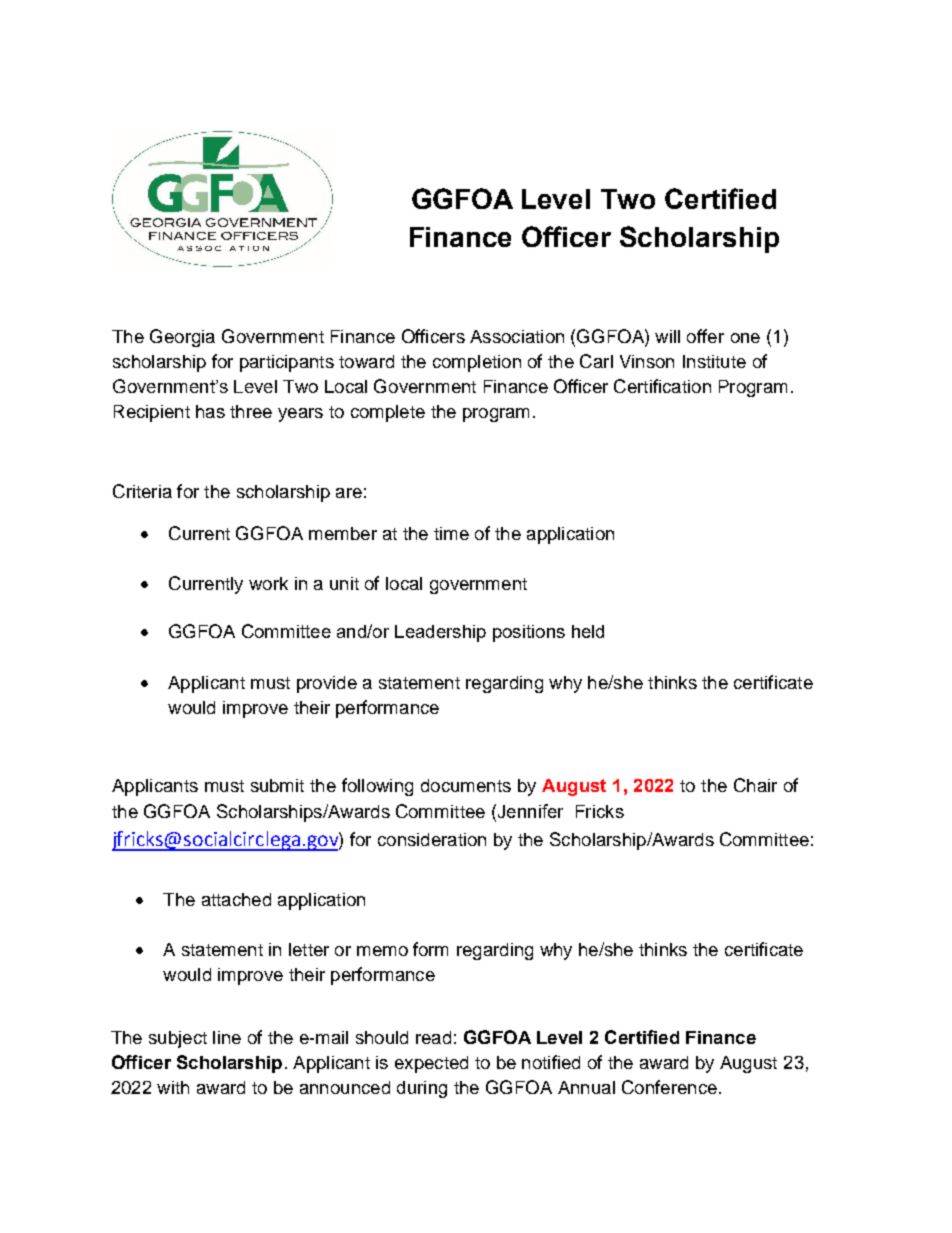 The width and height of the screenshot is (952, 1233). Describe the element at coordinates (327, 684) in the screenshot. I see `provide` at that location.
